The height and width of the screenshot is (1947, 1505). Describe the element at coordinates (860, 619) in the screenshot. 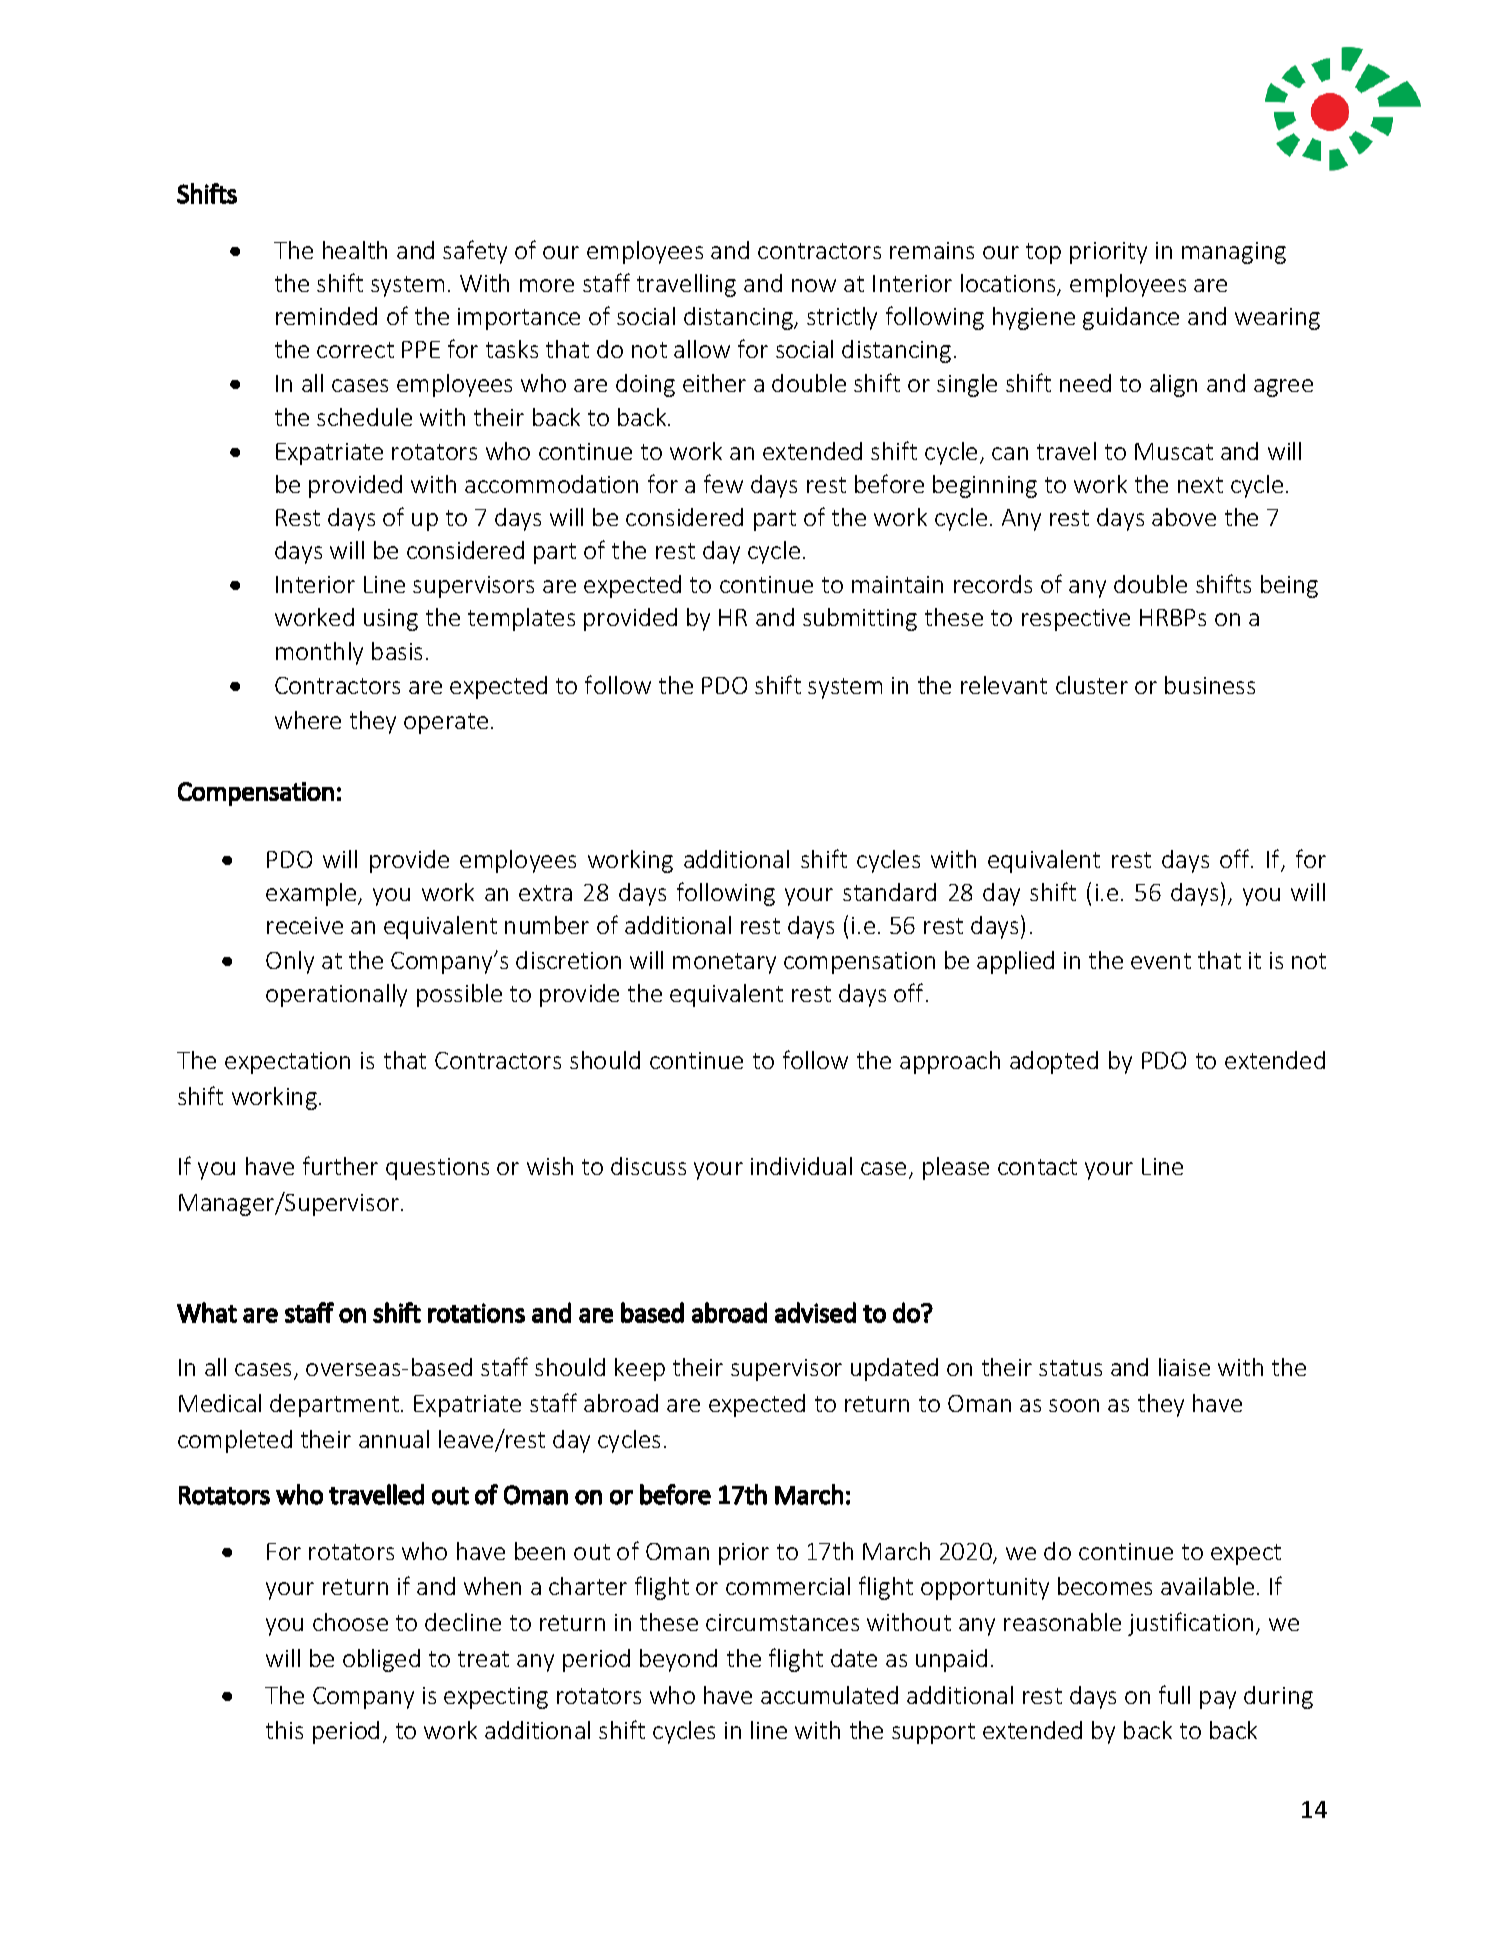

I see `submitting` at that location.
